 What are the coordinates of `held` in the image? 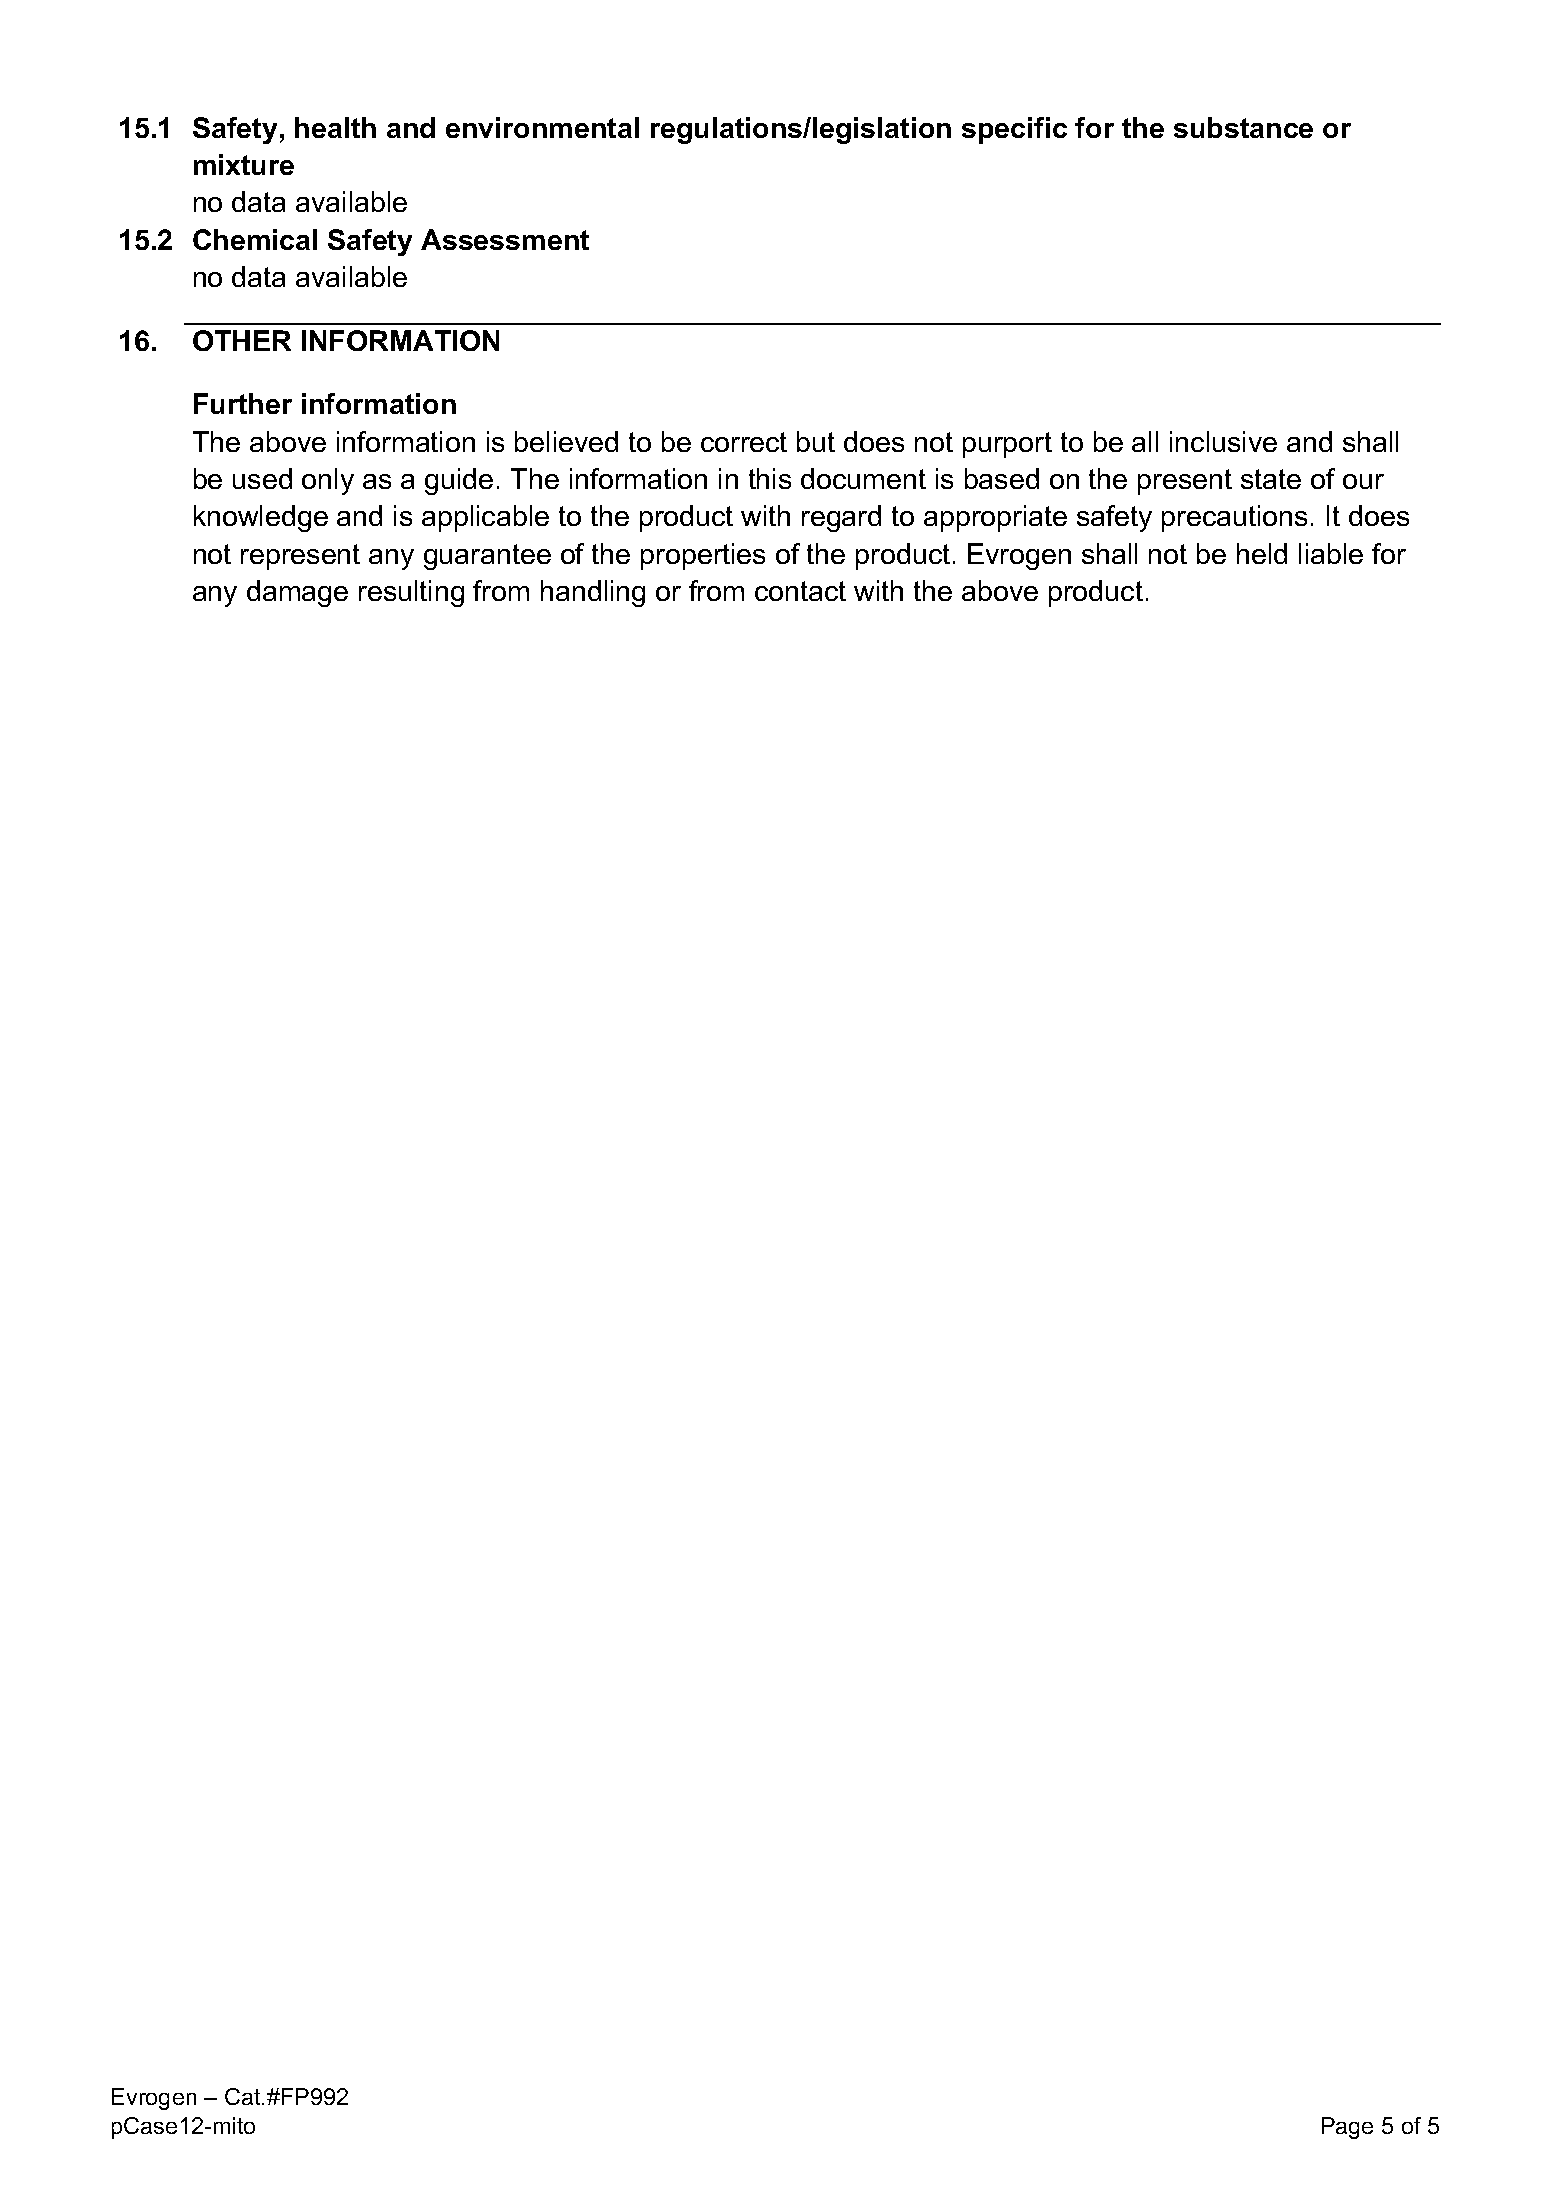 It's located at (1262, 553).
